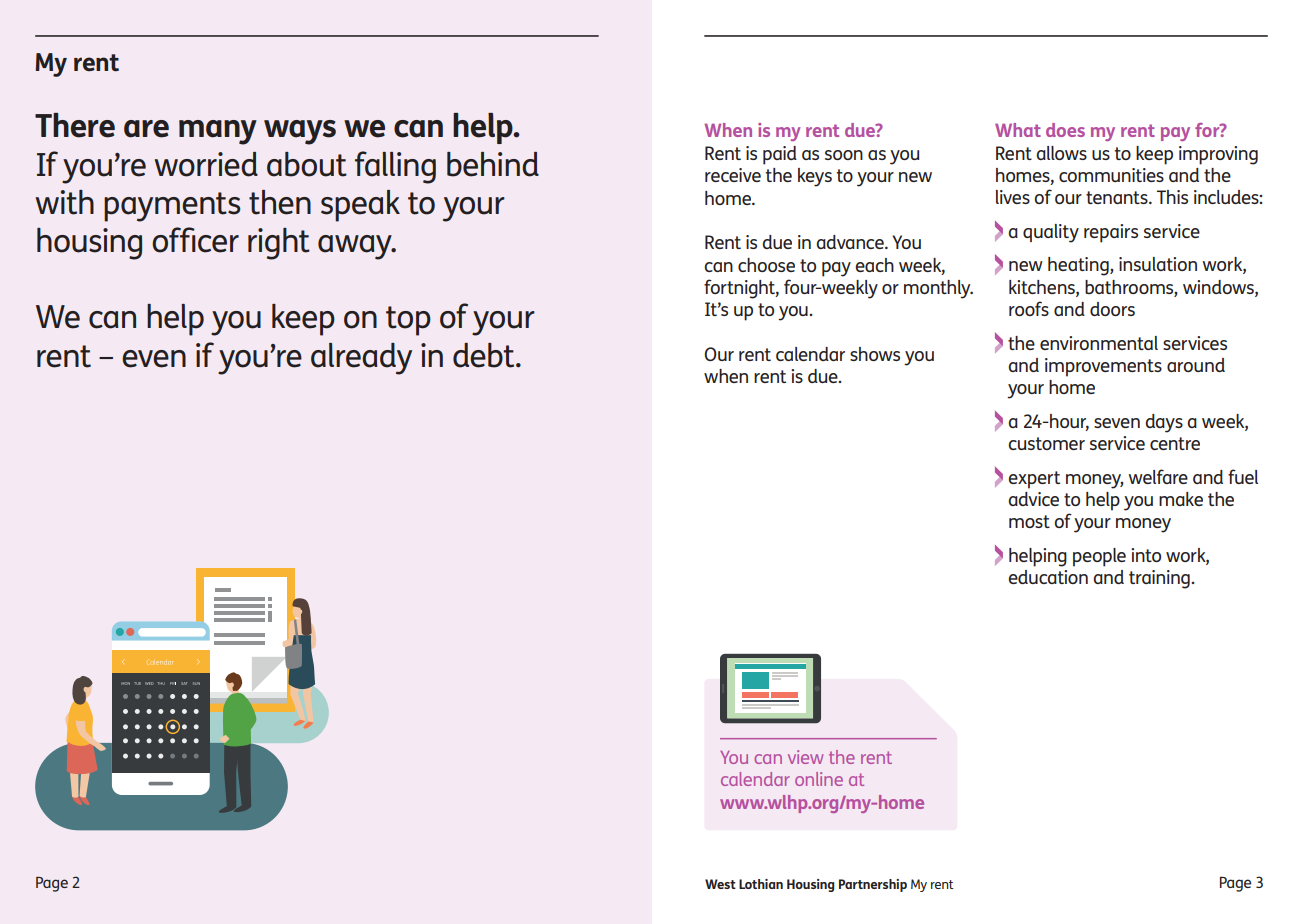  What do you see at coordinates (1048, 577) in the screenshot?
I see `education` at bounding box center [1048, 577].
